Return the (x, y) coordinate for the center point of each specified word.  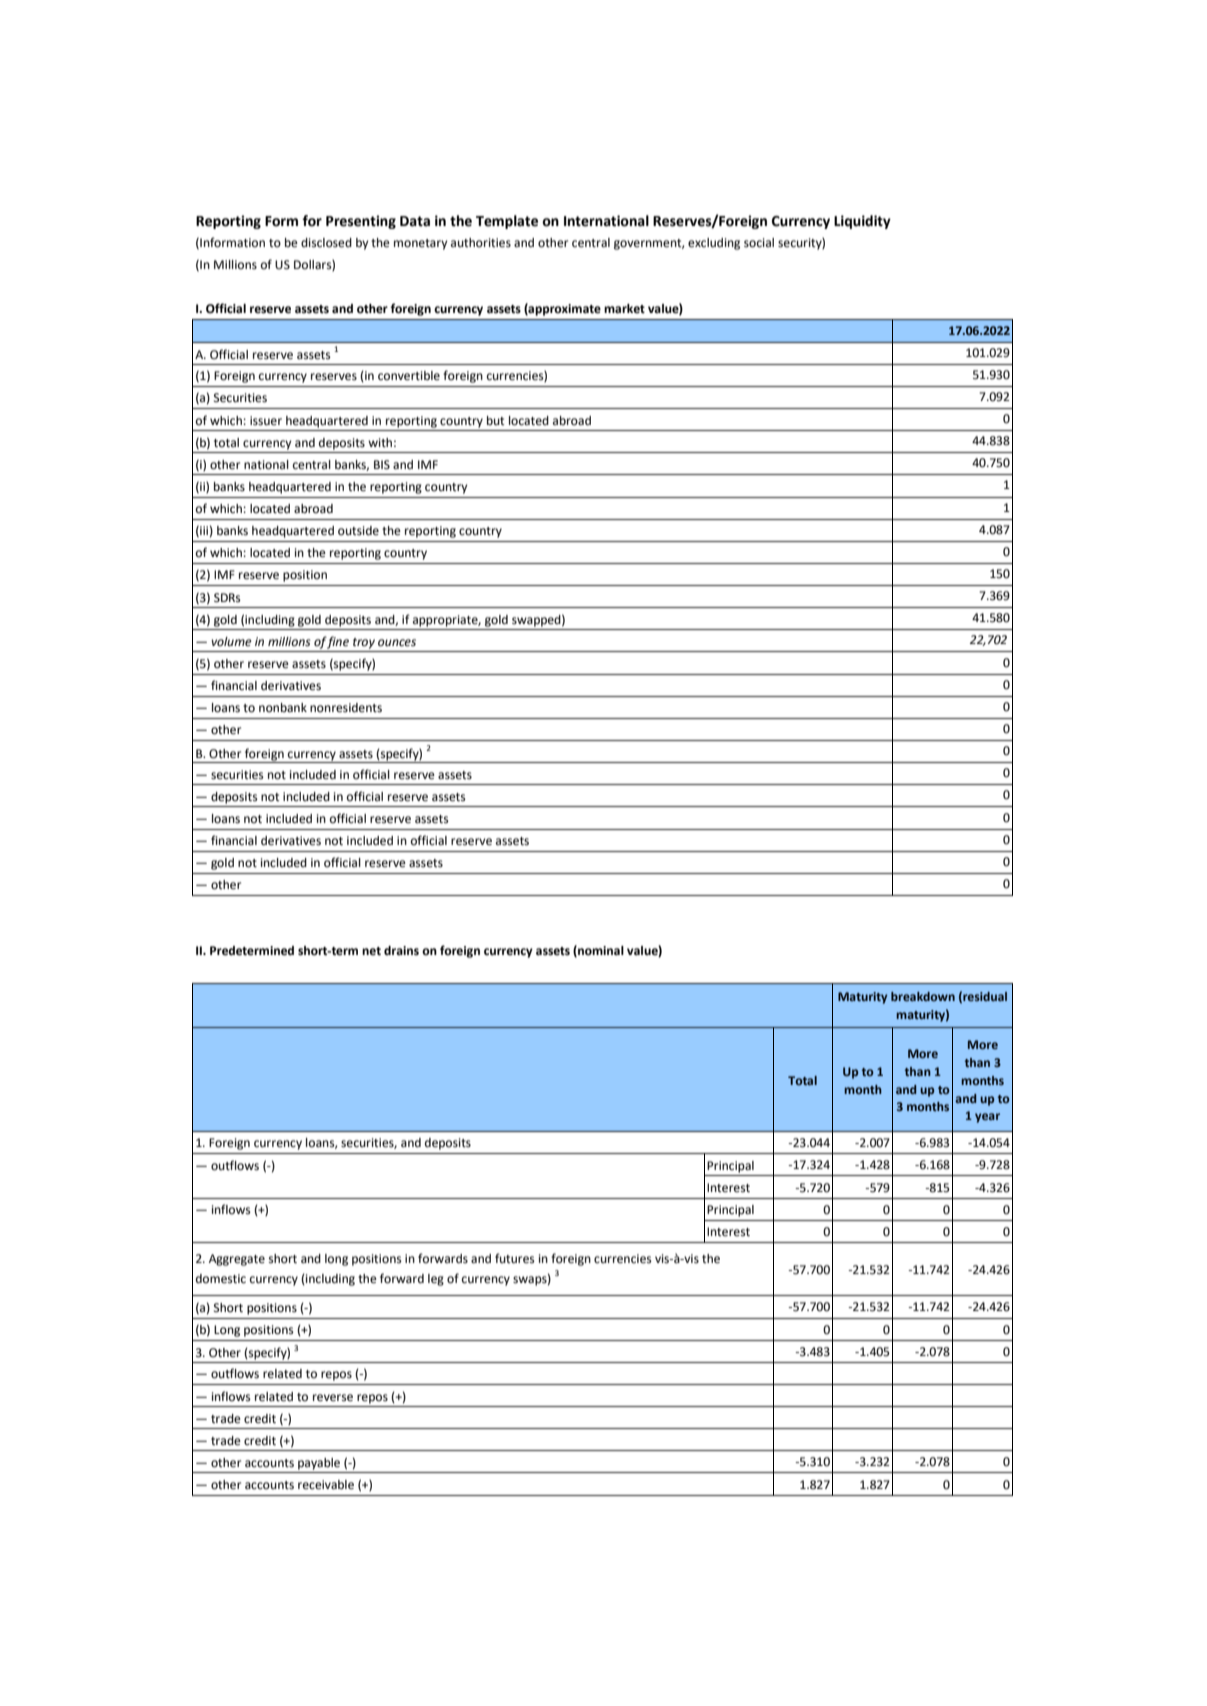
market (624, 309)
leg (436, 1280)
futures (515, 1258)
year (987, 1118)
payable (319, 1464)
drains (401, 950)
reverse (333, 1398)
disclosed (326, 243)
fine (337, 642)
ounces (397, 643)
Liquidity (862, 222)
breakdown (923, 996)
